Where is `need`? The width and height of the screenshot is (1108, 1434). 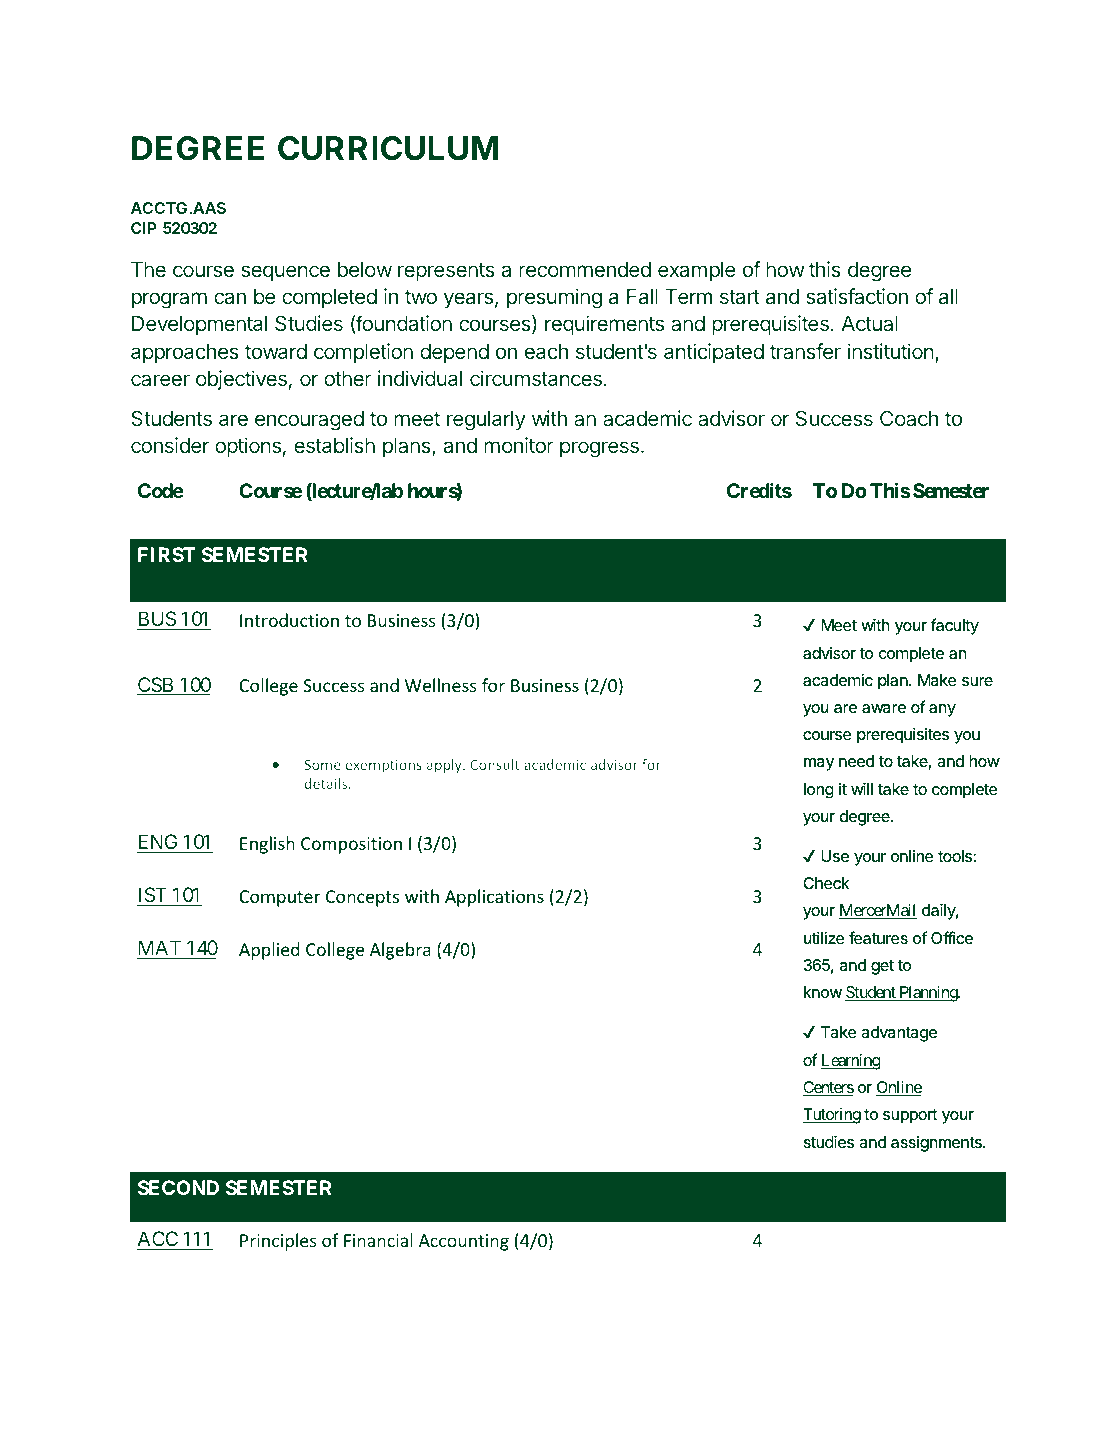
need is located at coordinates (856, 761).
